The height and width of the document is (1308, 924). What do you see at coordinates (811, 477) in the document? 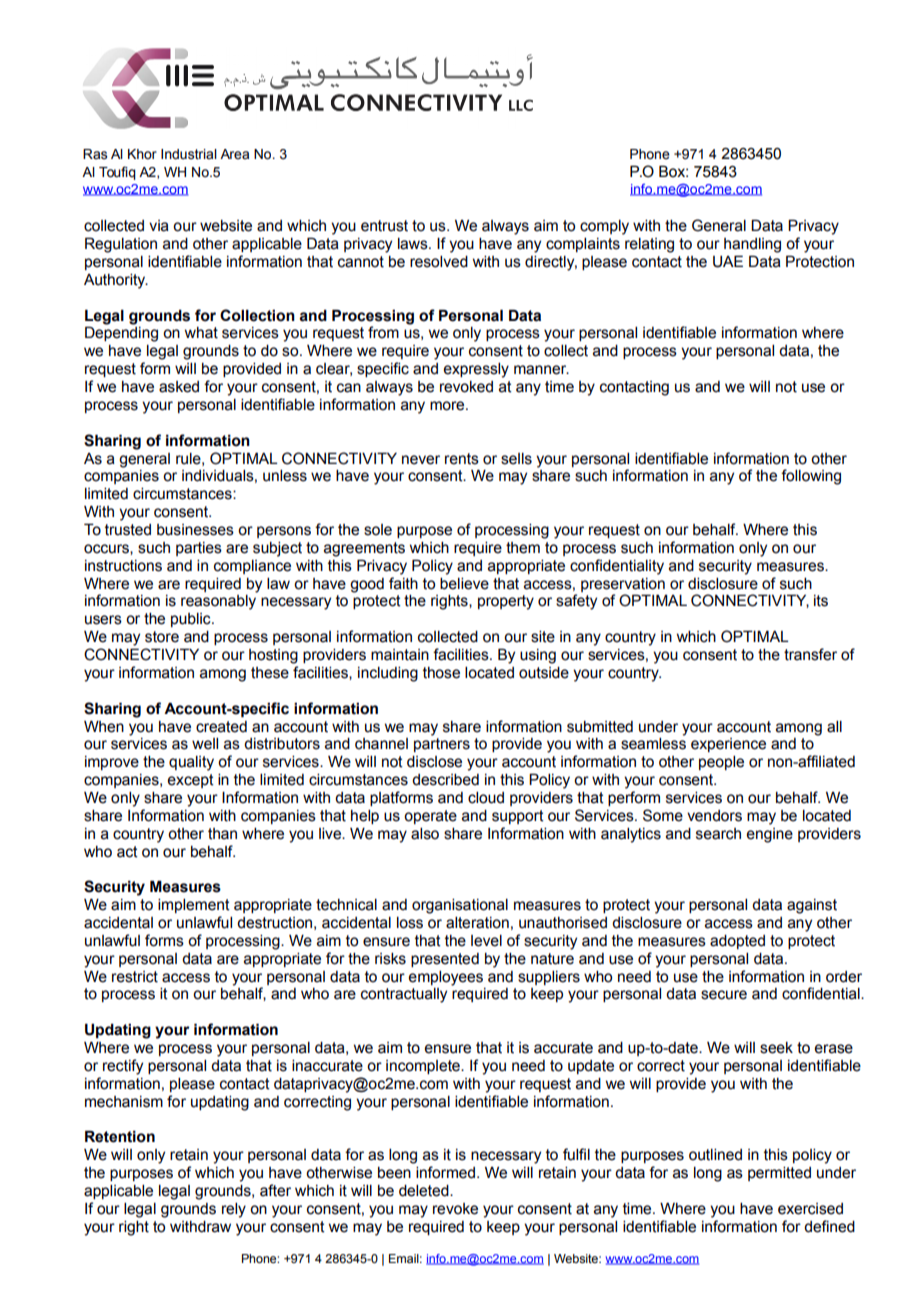
I see `following` at bounding box center [811, 477].
